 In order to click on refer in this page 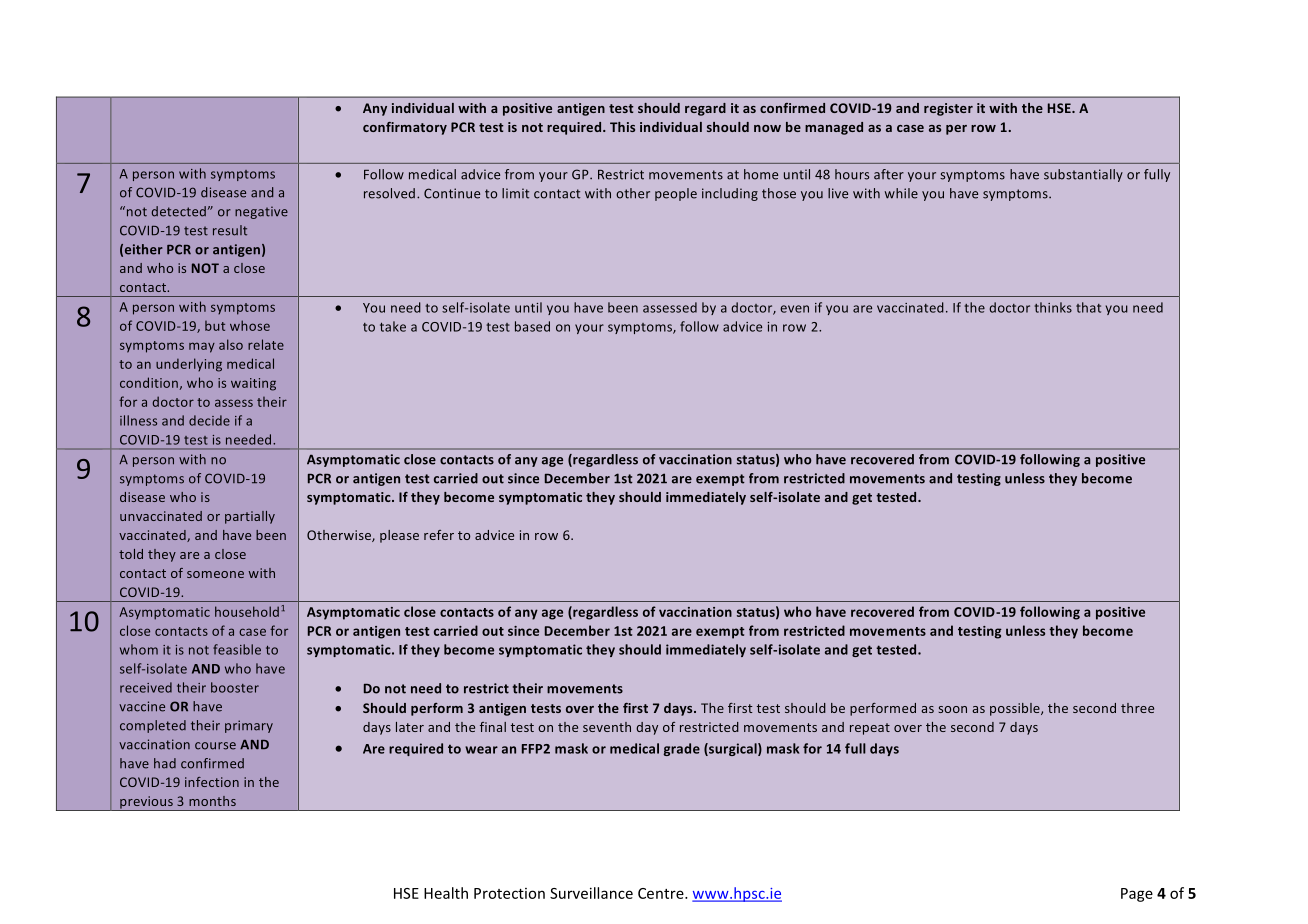, I will do `click(439, 535)`.
